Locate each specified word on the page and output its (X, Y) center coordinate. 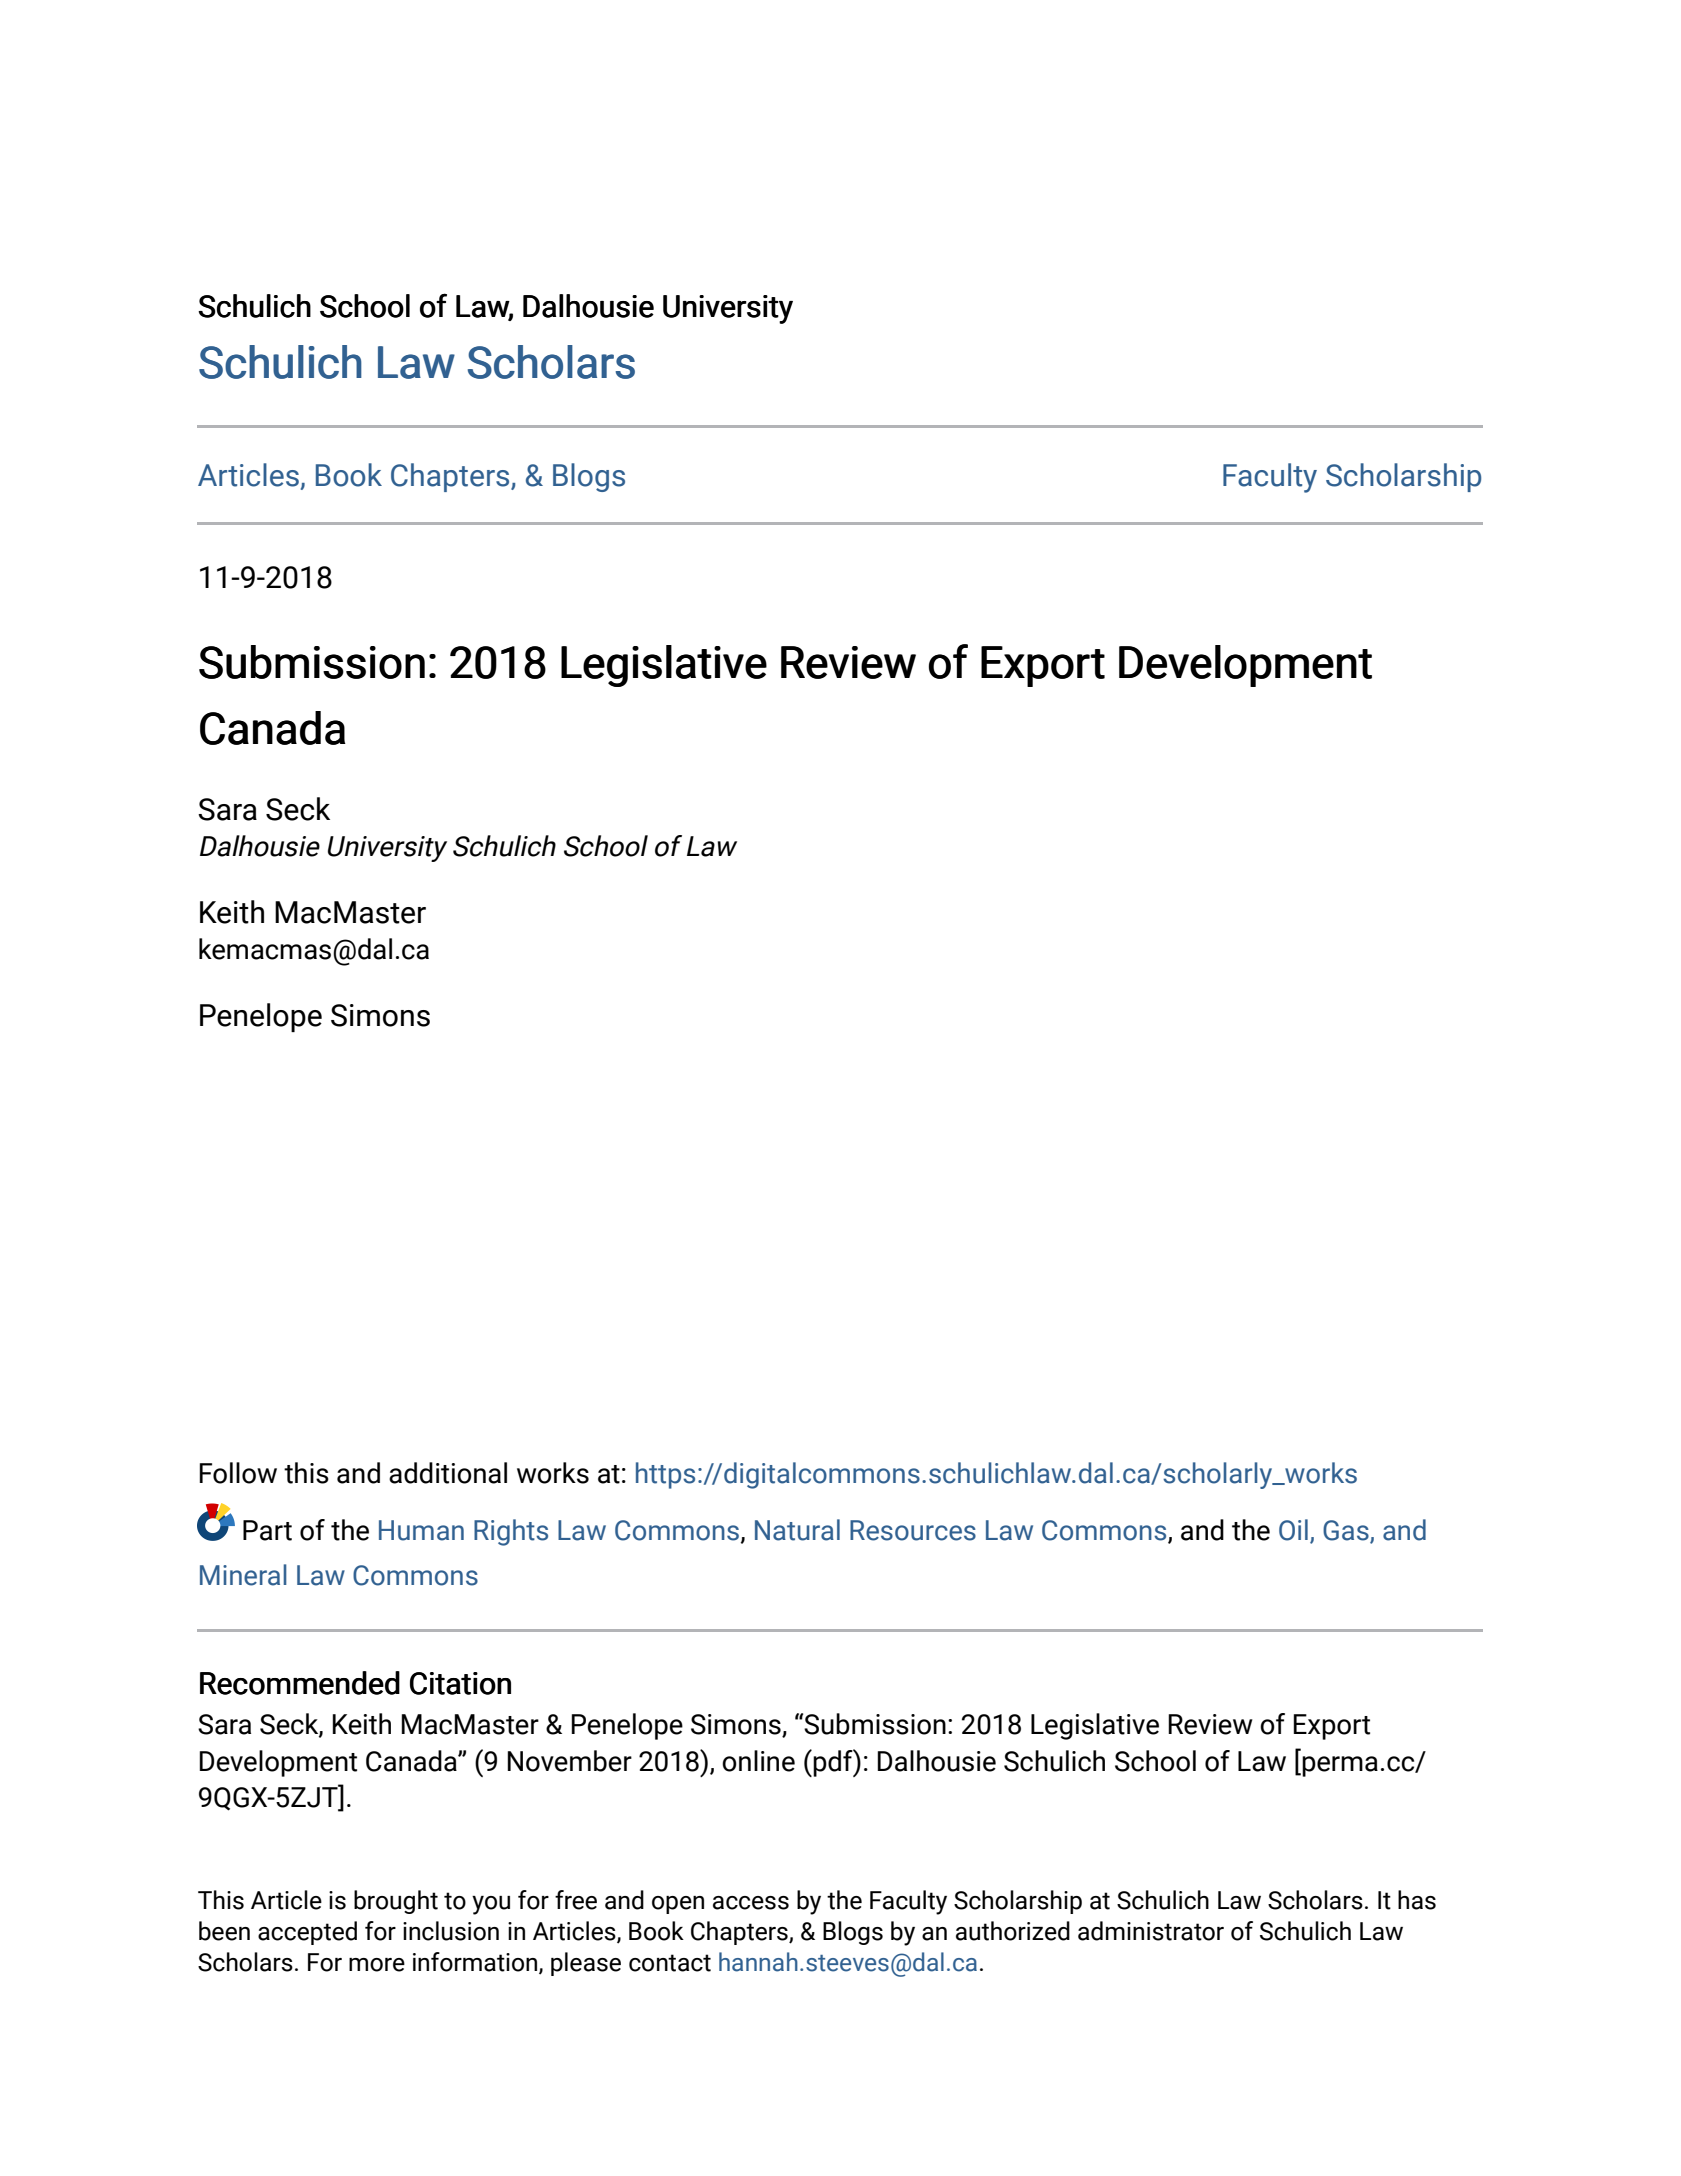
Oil (1293, 1530)
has (1417, 1900)
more (377, 1965)
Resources (913, 1530)
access (751, 1903)
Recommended (300, 1683)
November (569, 1761)
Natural (797, 1530)
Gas (1347, 1531)
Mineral (243, 1575)
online (758, 1761)
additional (448, 1473)
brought (396, 1902)
